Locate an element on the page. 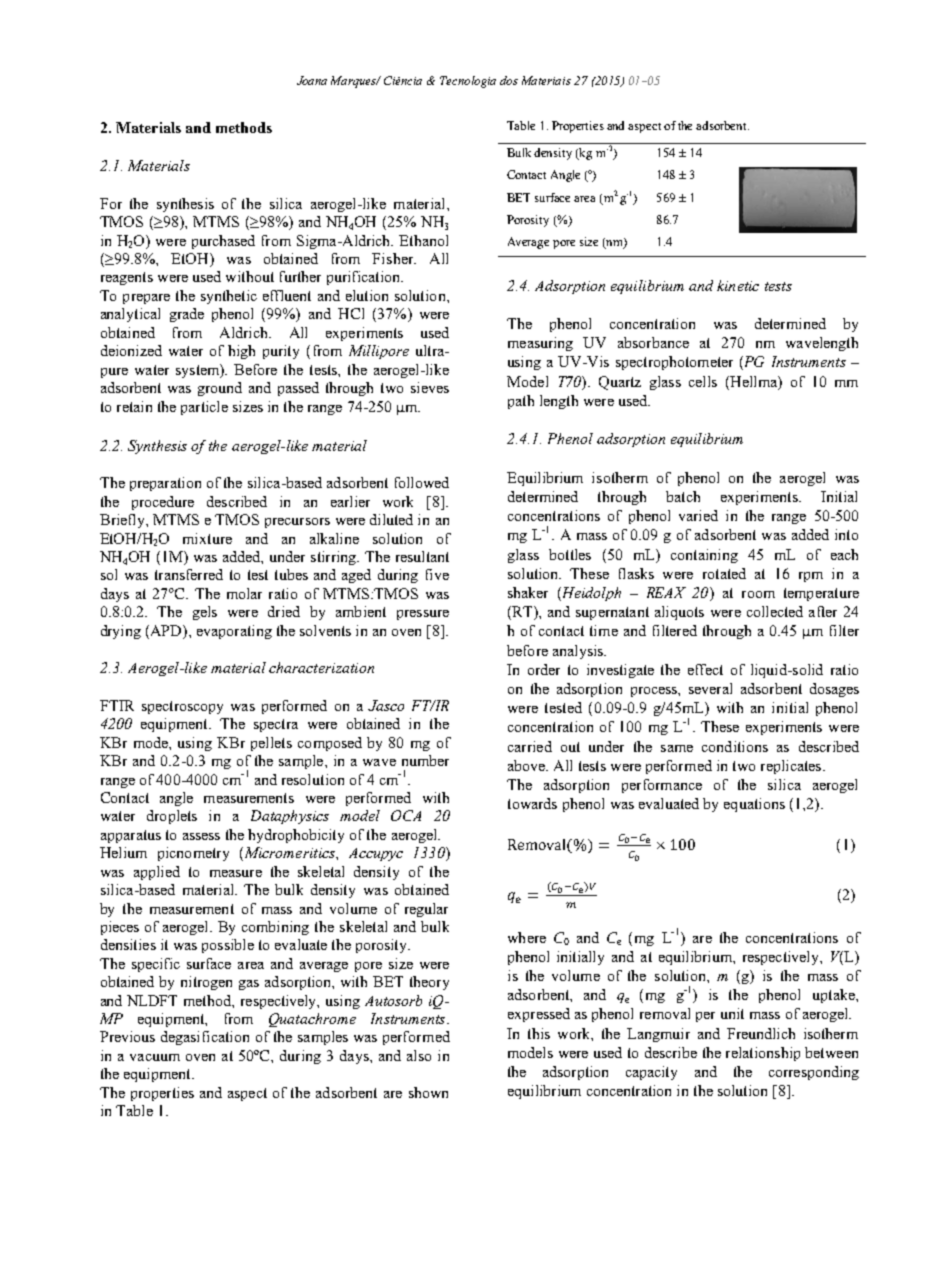  cells is located at coordinates (703, 381).
